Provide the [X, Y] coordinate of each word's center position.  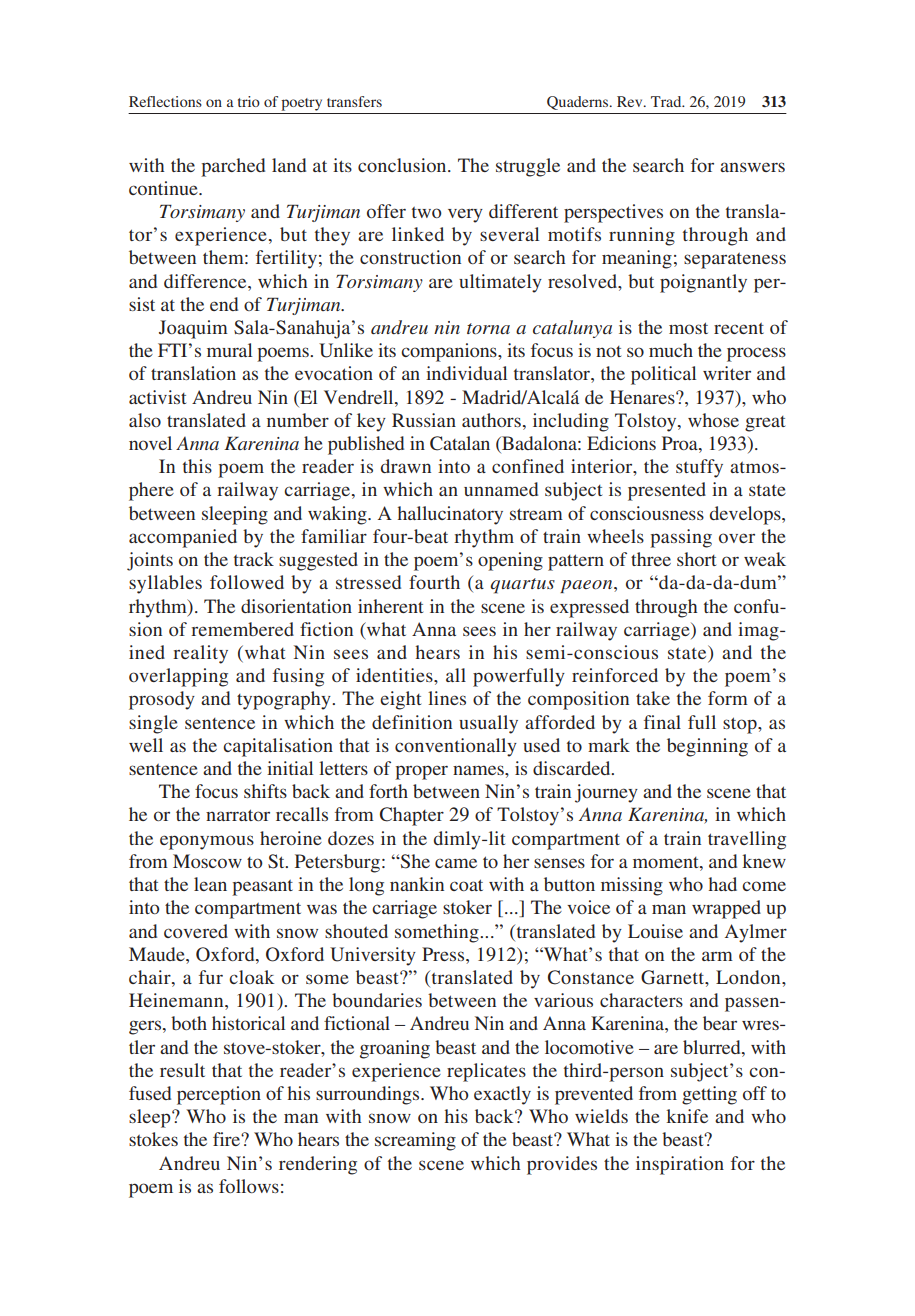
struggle [528, 167]
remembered [242, 629]
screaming [415, 1141]
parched [233, 167]
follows [249, 1186]
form [728, 698]
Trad [667, 101]
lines [447, 698]
